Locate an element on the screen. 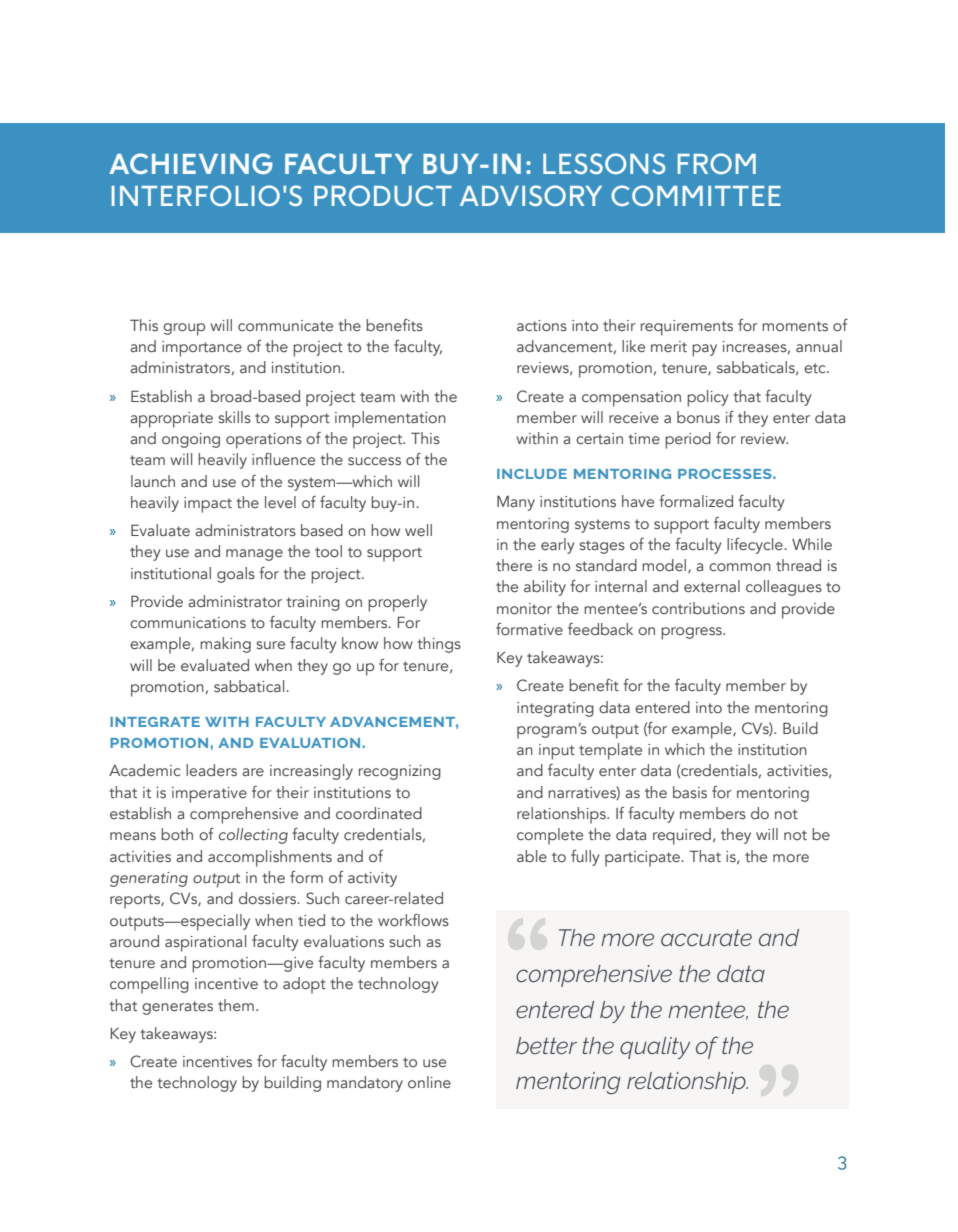 This screenshot has height=1232, width=958. contributions is located at coordinates (698, 608).
